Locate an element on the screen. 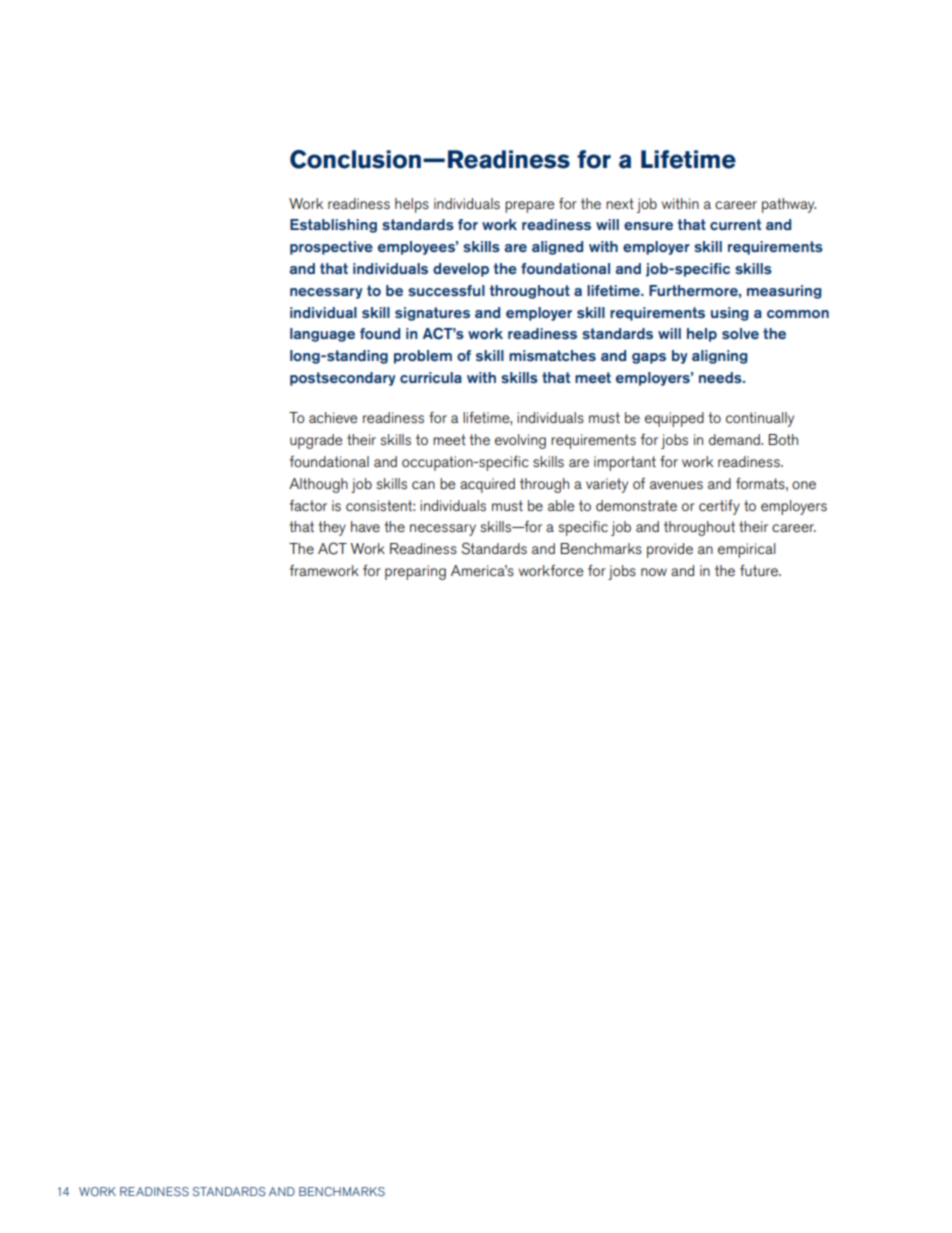 This screenshot has height=1233, width=952. prepare is located at coordinates (529, 207).
